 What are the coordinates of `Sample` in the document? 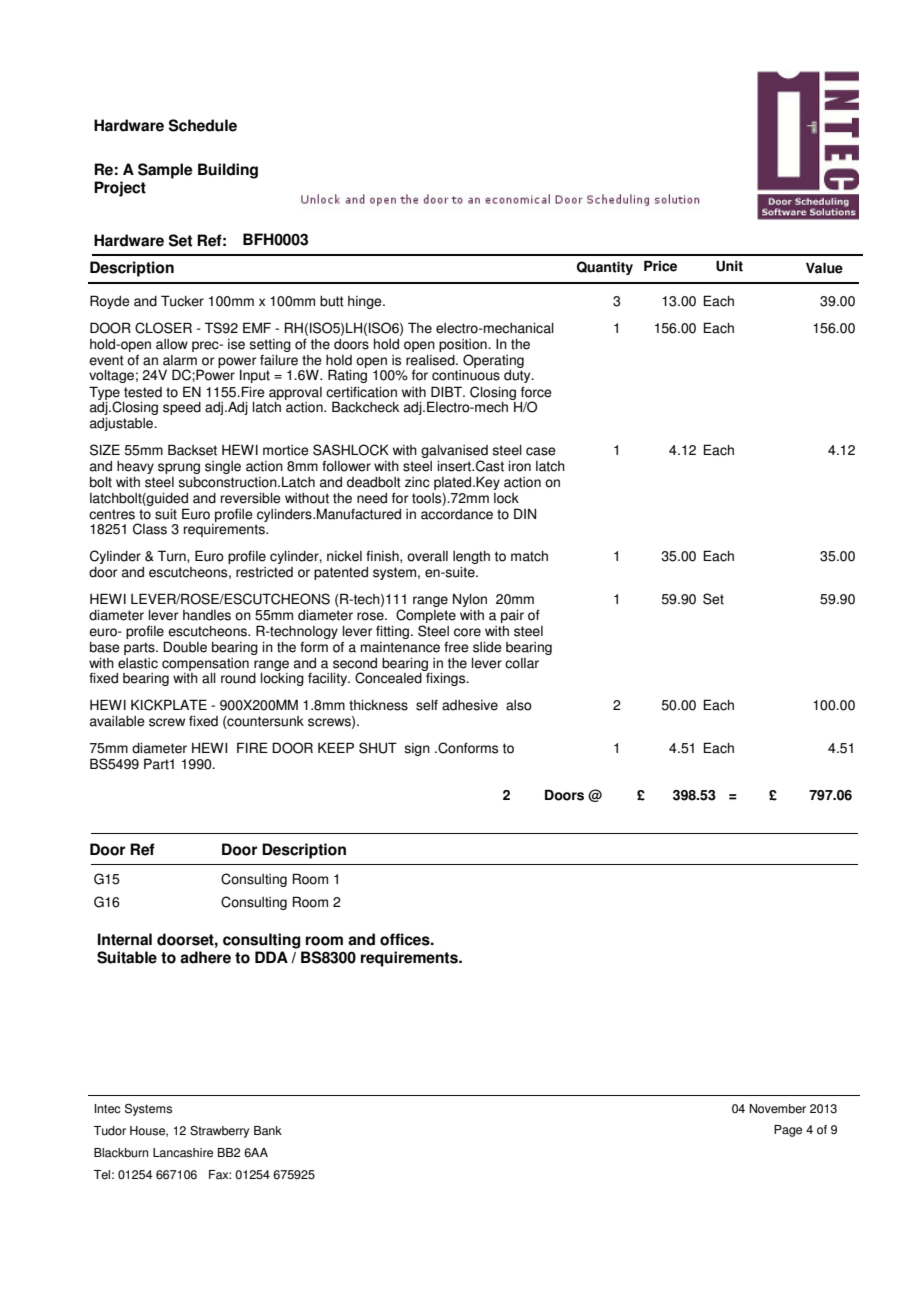 It's located at (165, 171).
